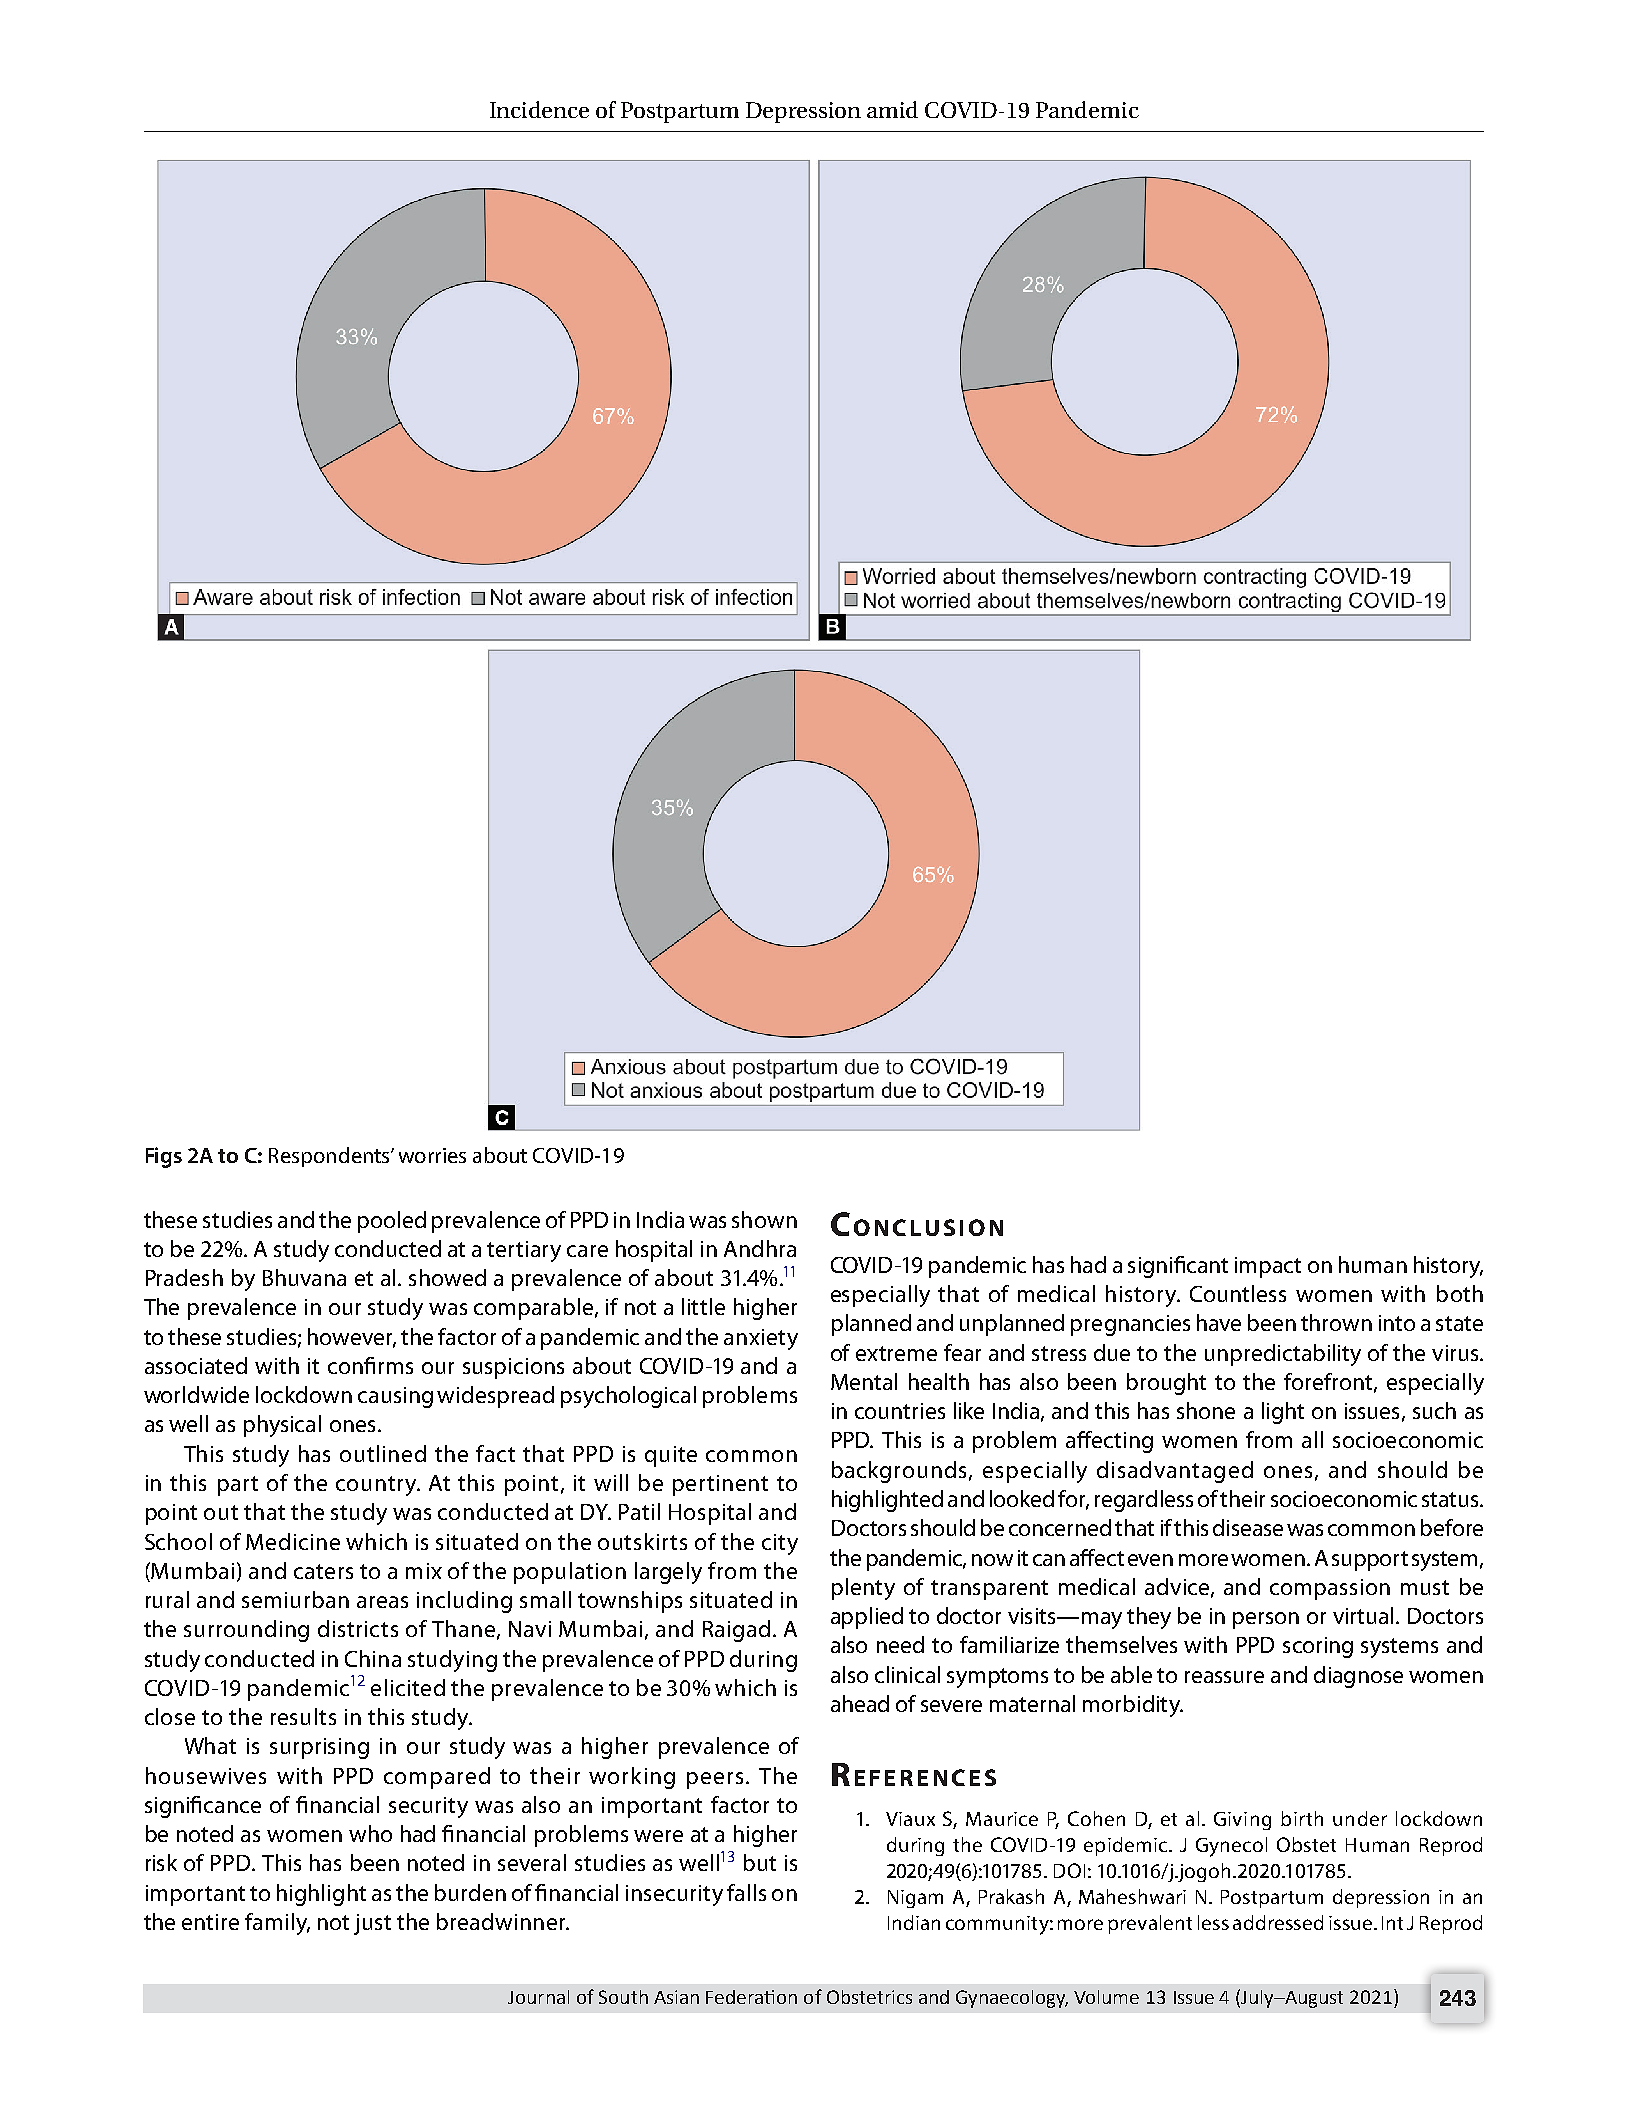 Image resolution: width=1628 pixels, height=2107 pixels. What do you see at coordinates (1460, 1293) in the document?
I see `both` at bounding box center [1460, 1293].
